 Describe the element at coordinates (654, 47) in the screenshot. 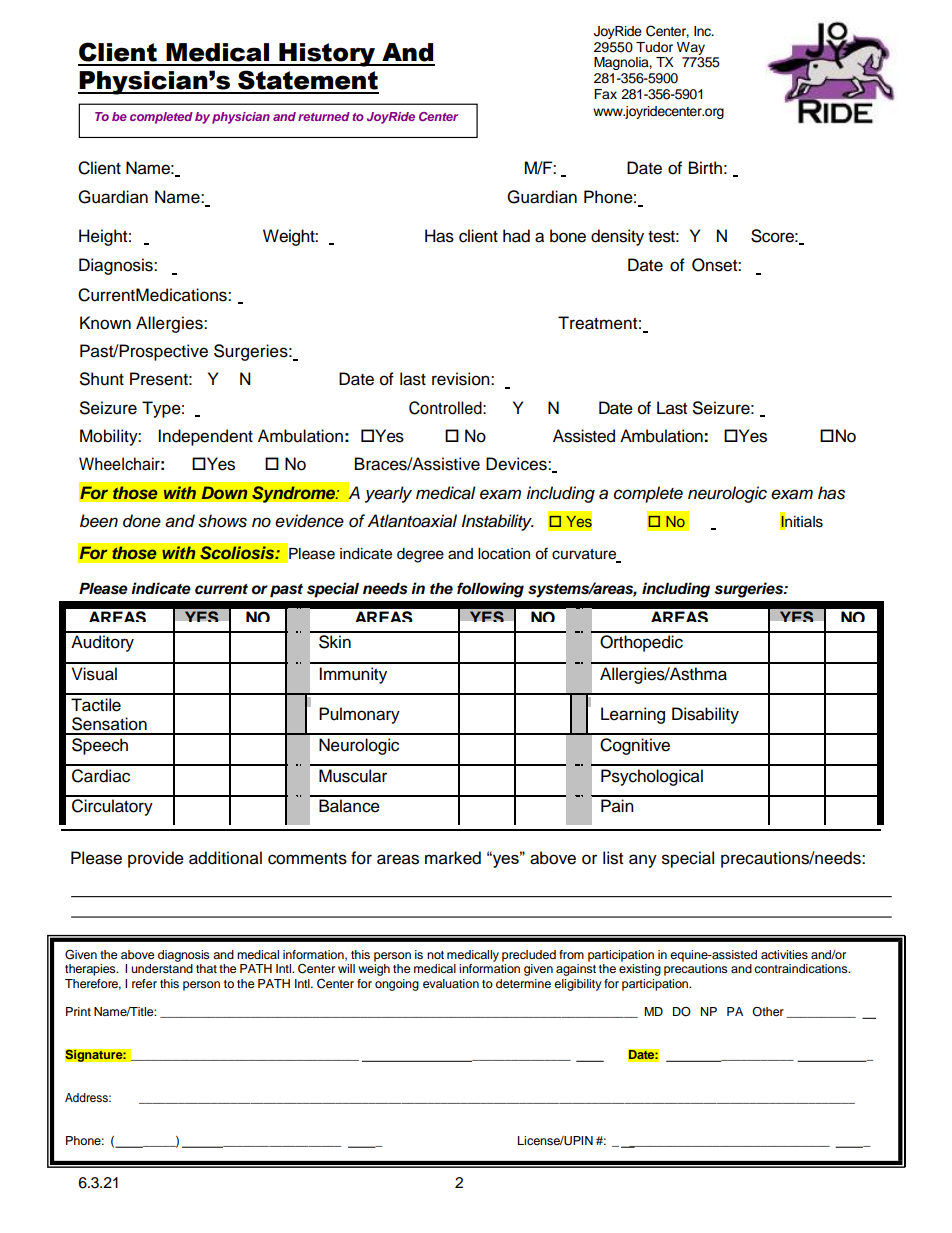

I see `Tudor` at that location.
